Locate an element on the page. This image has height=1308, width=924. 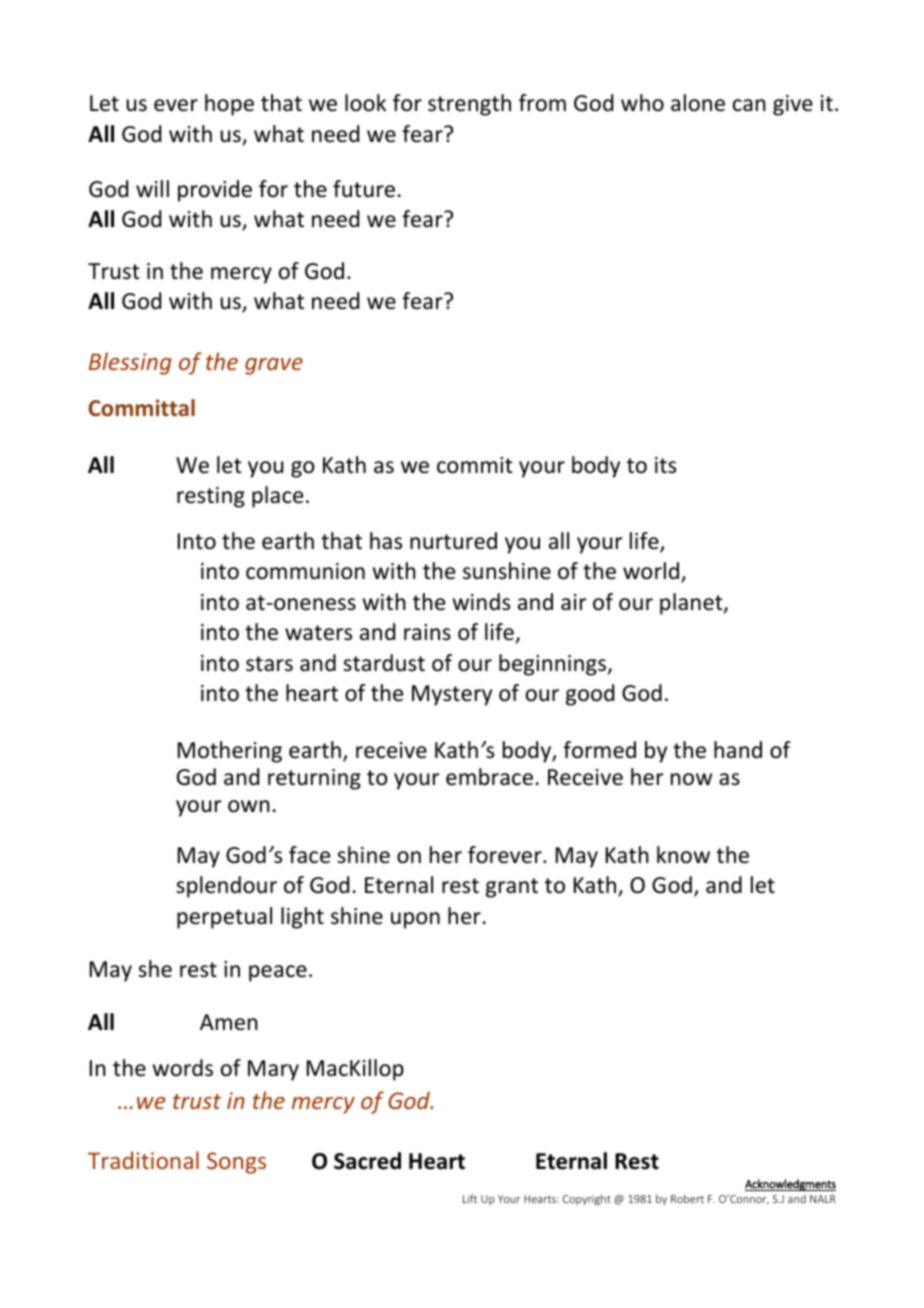
Songs is located at coordinates (236, 1163).
